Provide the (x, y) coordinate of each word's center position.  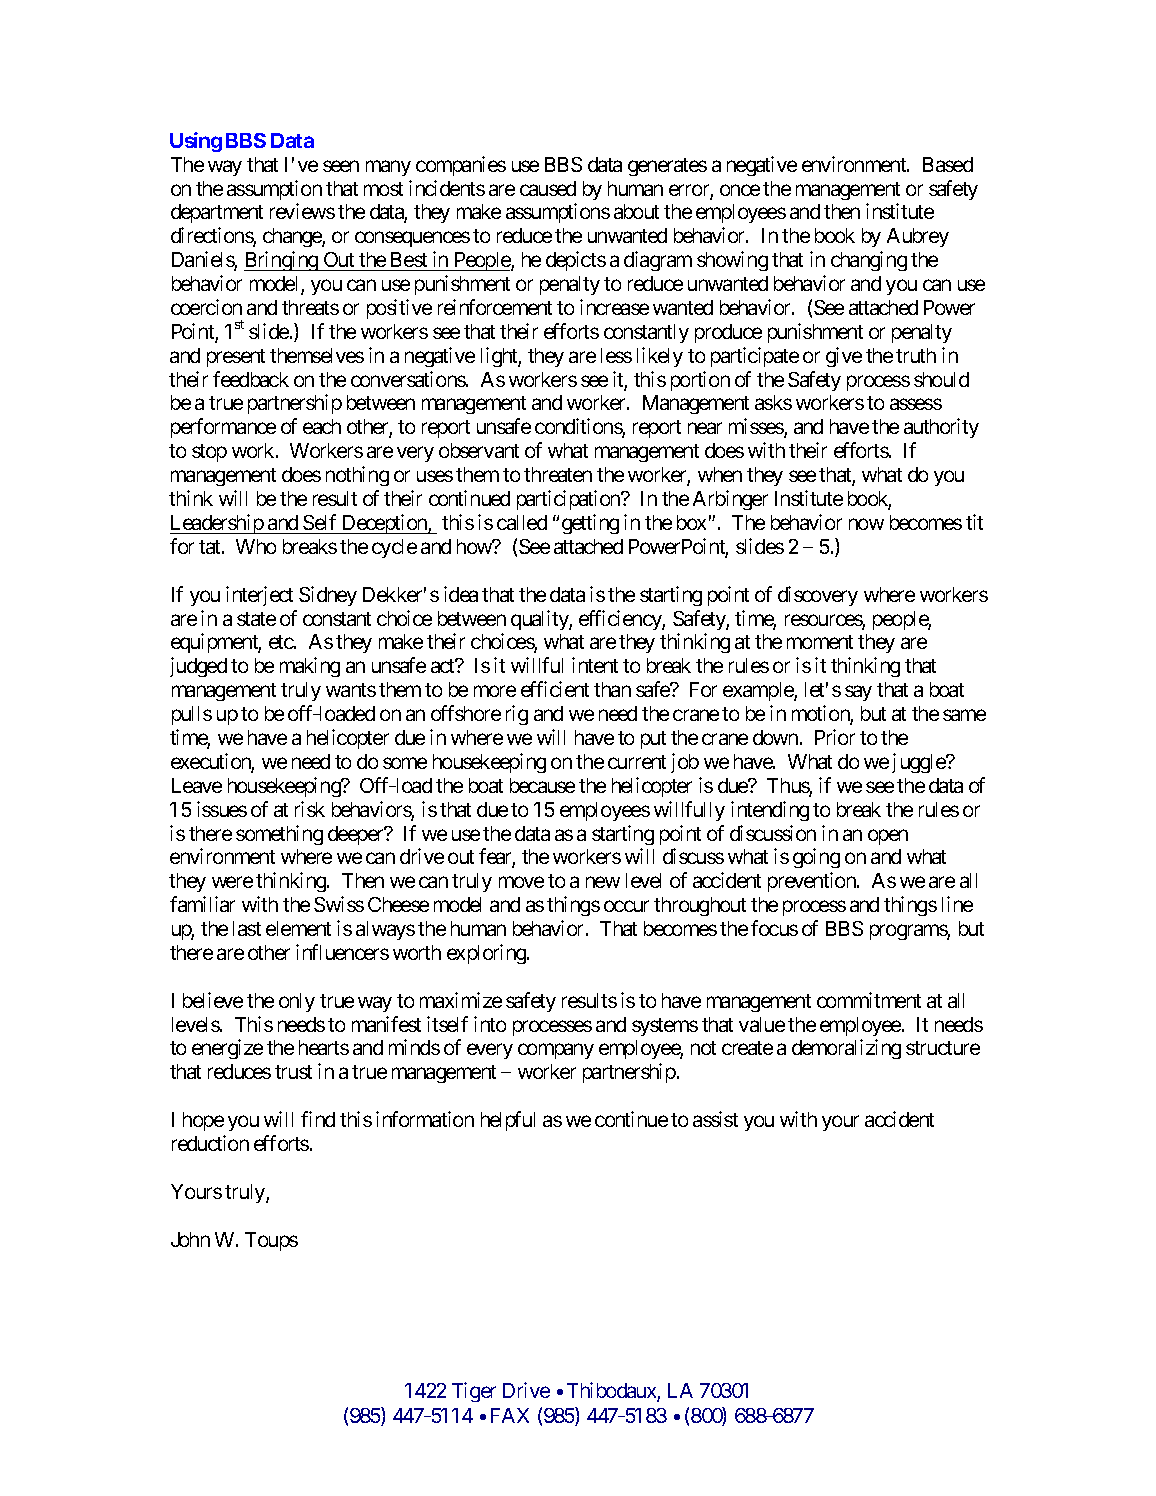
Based (948, 164)
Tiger (474, 1392)
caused (548, 188)
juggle (919, 763)
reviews (302, 211)
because (542, 785)
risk (310, 809)
